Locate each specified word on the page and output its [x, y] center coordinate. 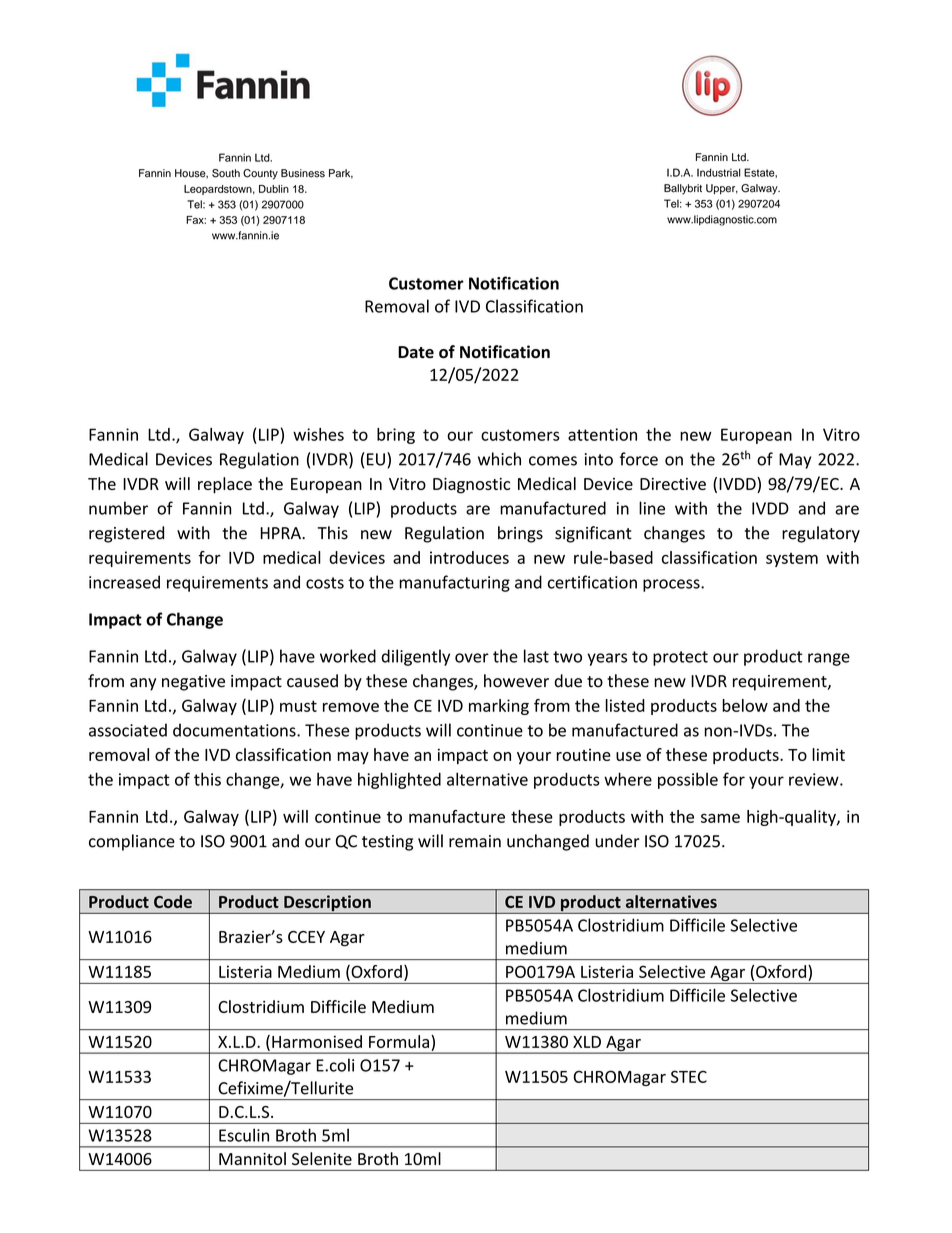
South [226, 173]
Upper [722, 189]
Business [303, 173]
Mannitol [252, 1158]
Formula [399, 1041]
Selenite [322, 1158]
